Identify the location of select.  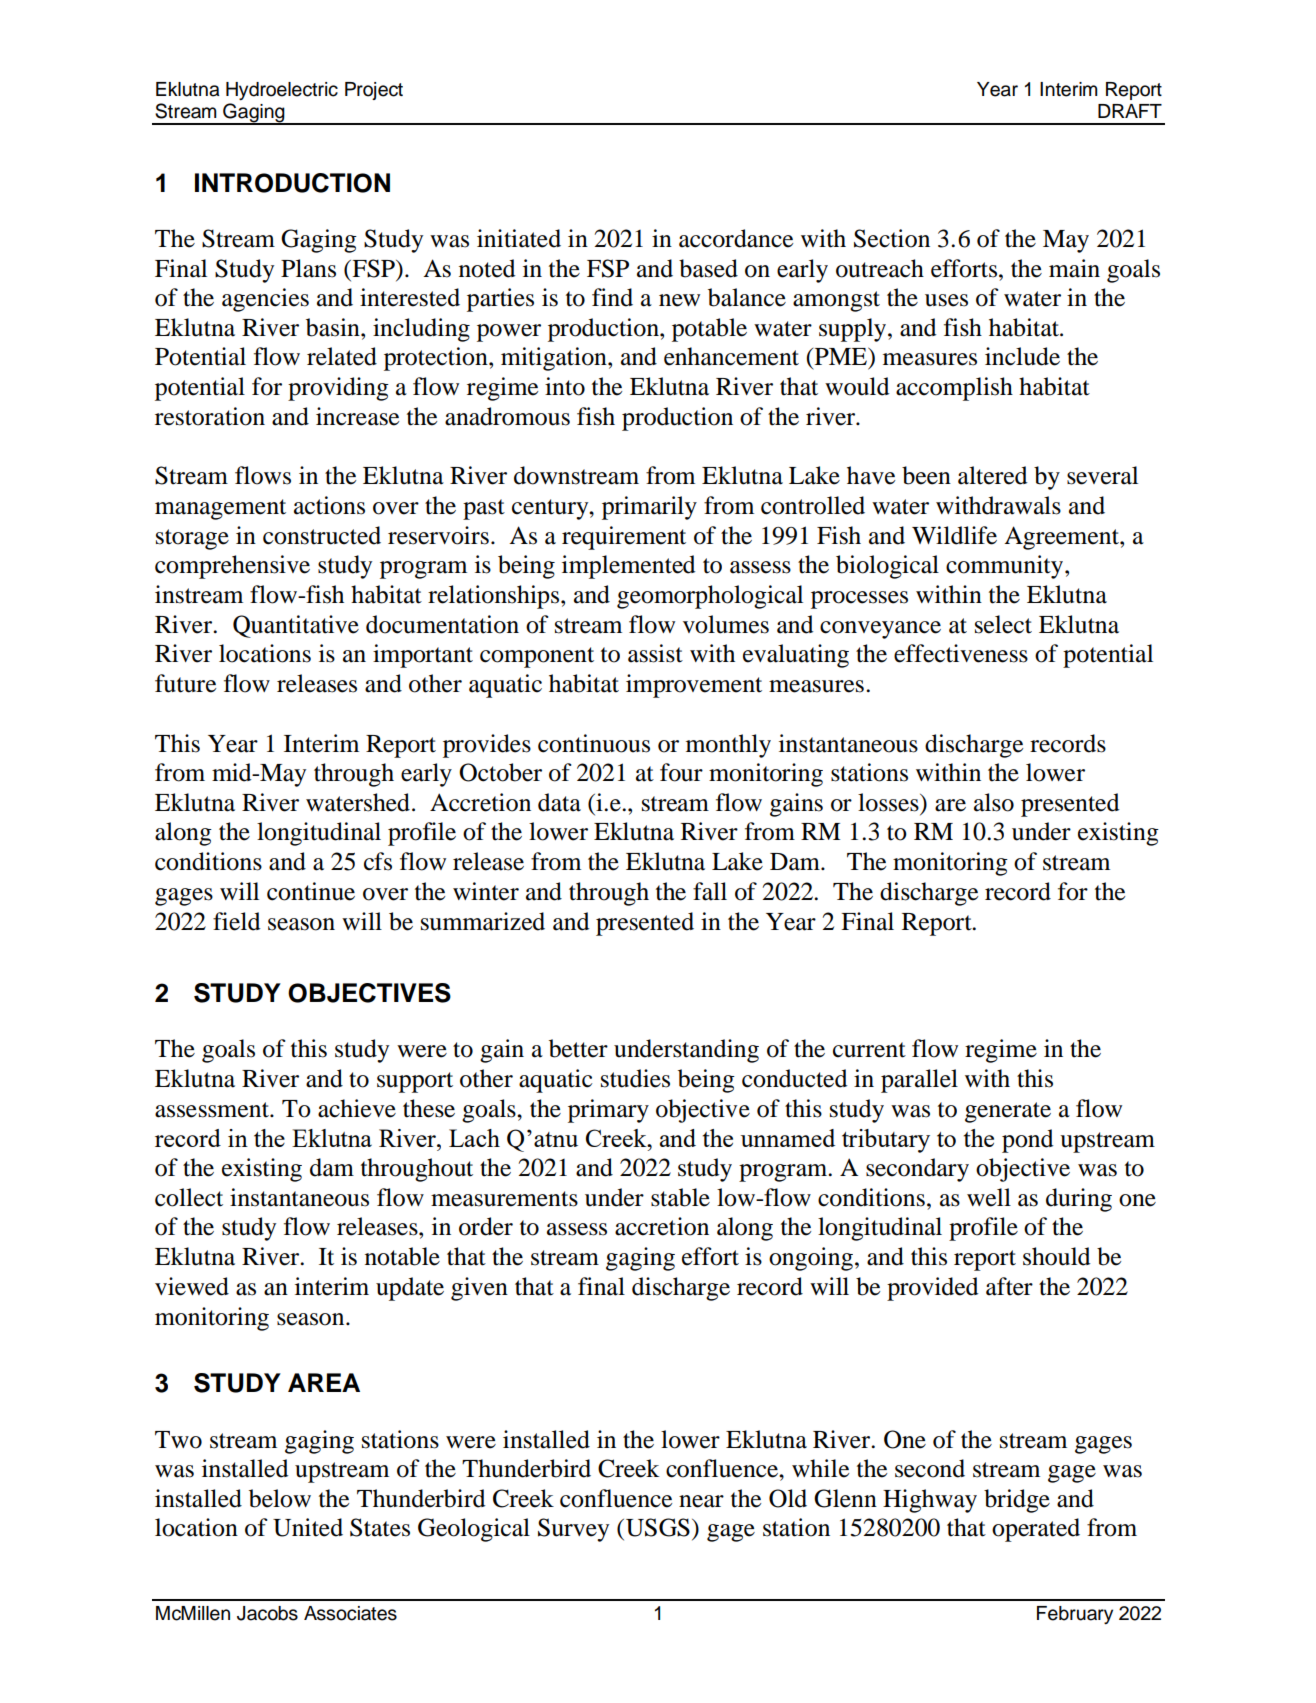
(1003, 624).
